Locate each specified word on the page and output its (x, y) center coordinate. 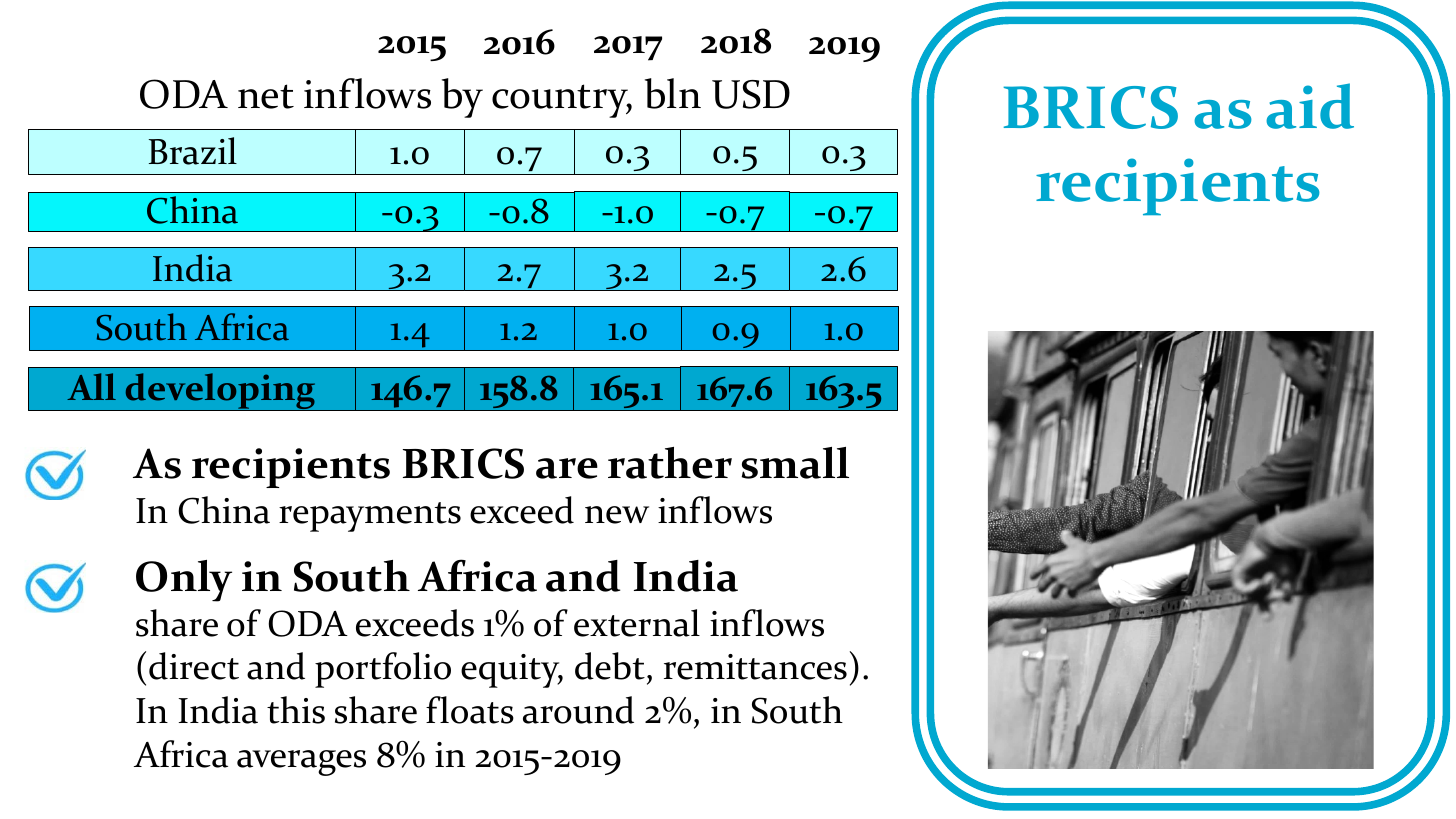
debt (610, 666)
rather (670, 463)
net (266, 96)
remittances (755, 667)
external (637, 623)
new (617, 515)
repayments (370, 517)
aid (1310, 106)
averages (301, 763)
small (795, 463)
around (578, 710)
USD (751, 94)
